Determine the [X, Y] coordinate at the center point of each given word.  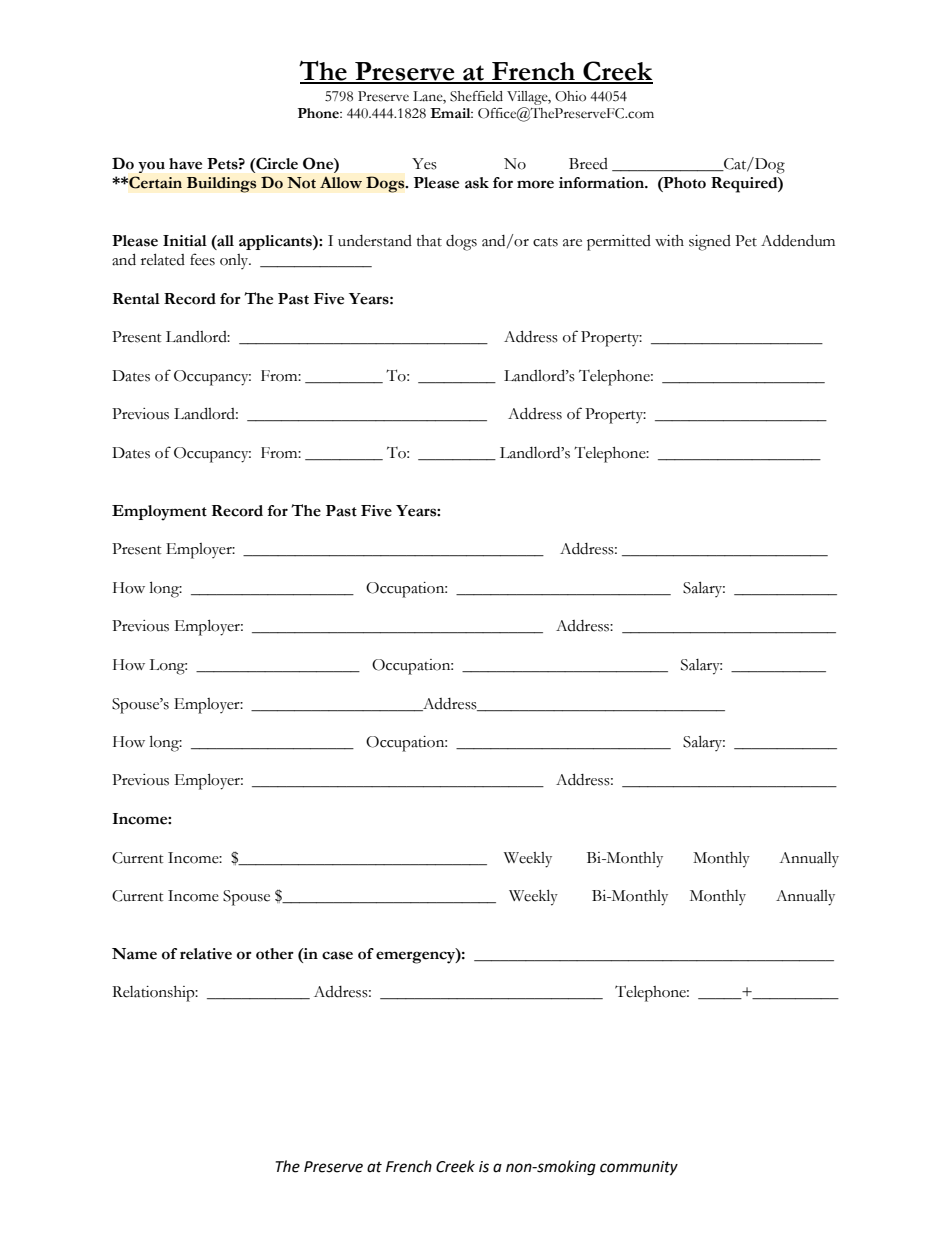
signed [710, 243]
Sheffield [476, 96]
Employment [159, 513]
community [639, 1168]
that [429, 241]
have [185, 164]
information [602, 183]
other [275, 954]
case [337, 955]
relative [206, 954]
